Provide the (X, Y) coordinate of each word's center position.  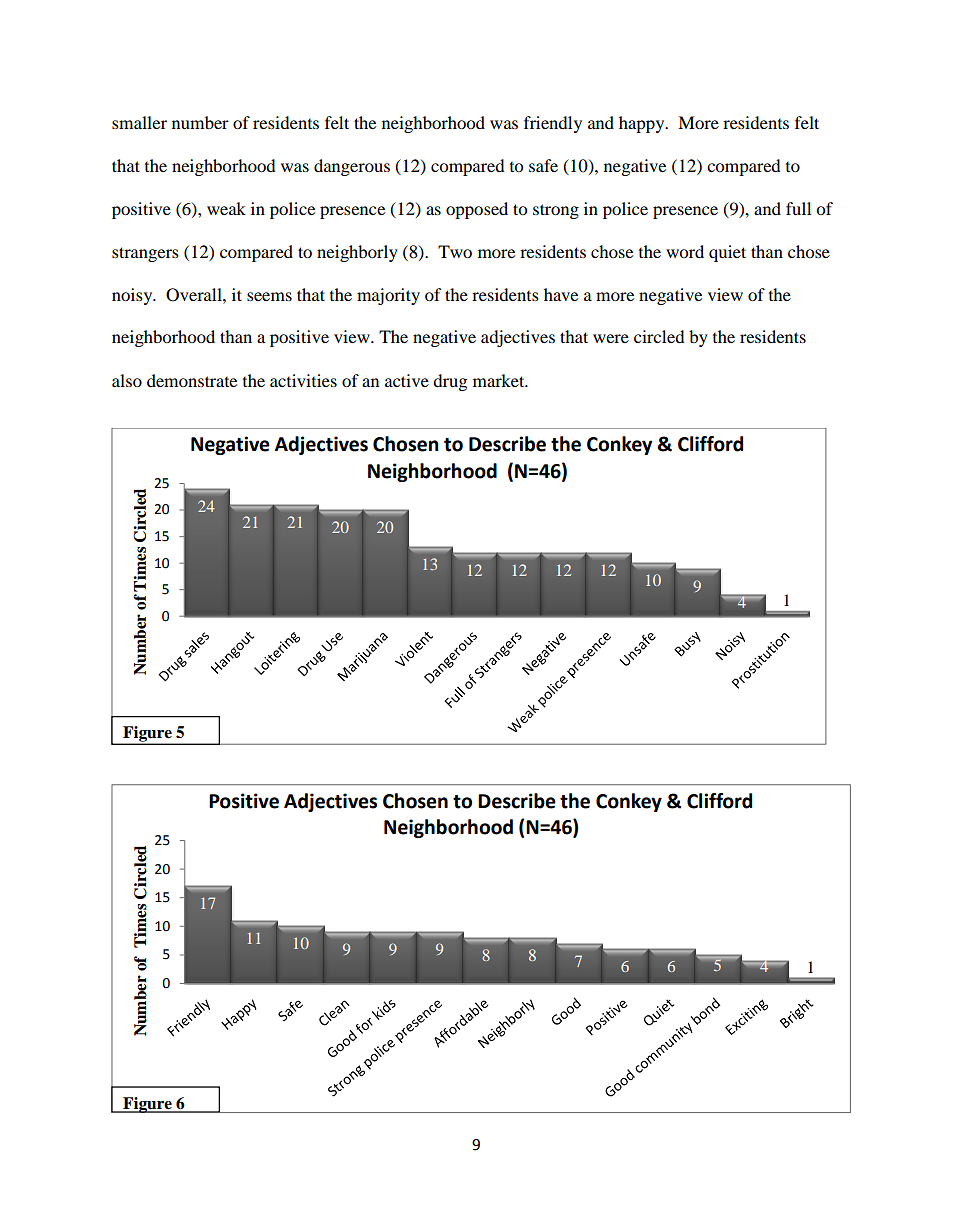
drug (450, 382)
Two (455, 251)
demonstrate (192, 380)
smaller (139, 122)
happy (643, 124)
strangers (145, 254)
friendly (553, 124)
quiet (727, 253)
